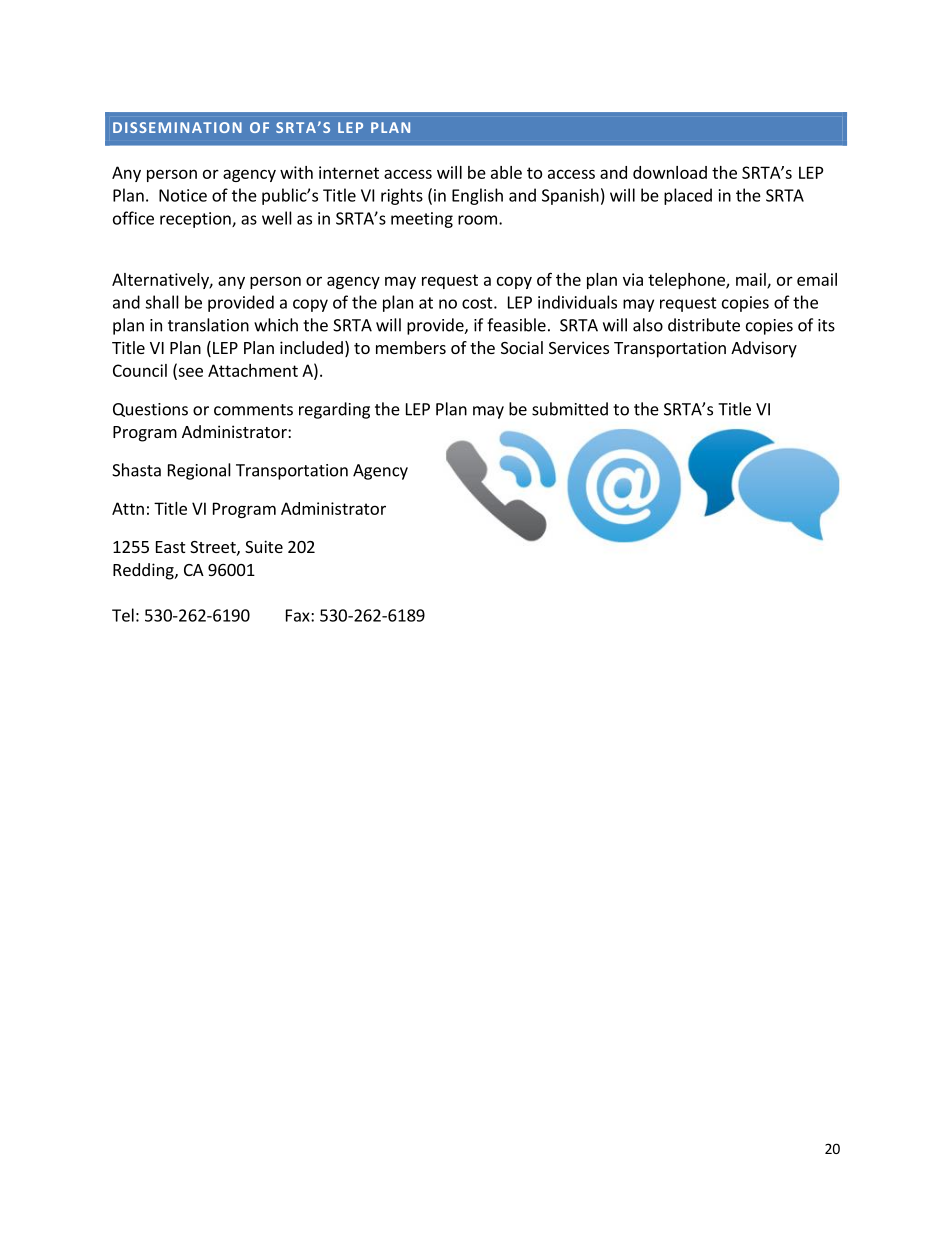  What do you see at coordinates (764, 349) in the document?
I see `Advisory` at bounding box center [764, 349].
